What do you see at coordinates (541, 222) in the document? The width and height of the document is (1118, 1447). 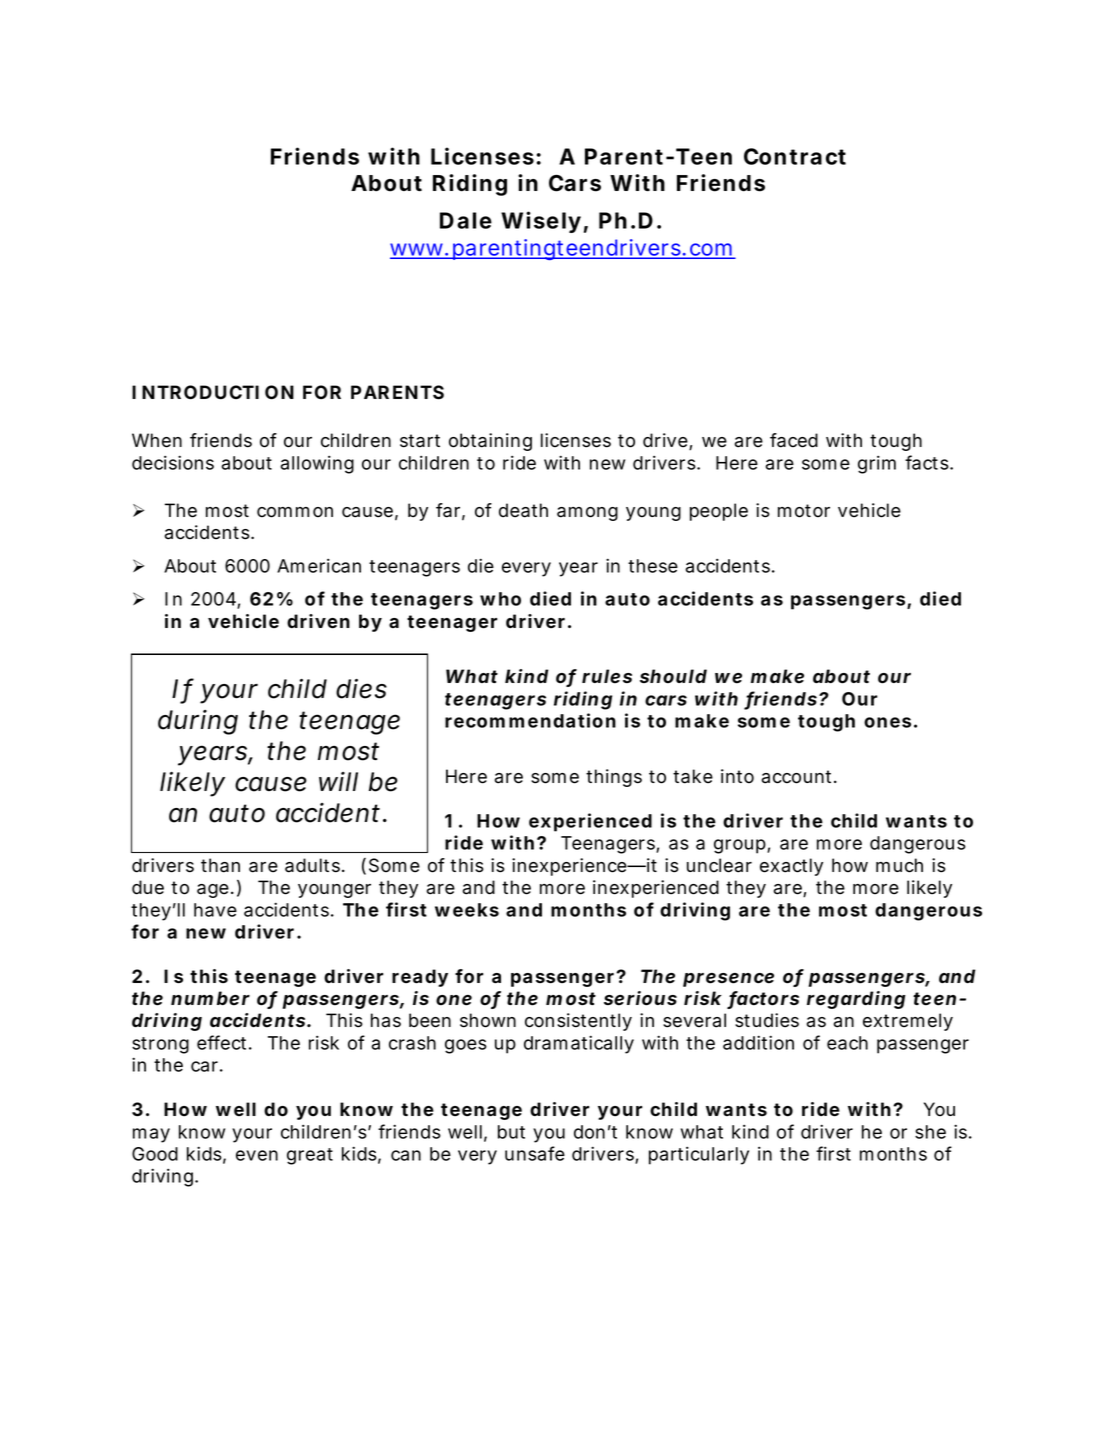 I see `Wisely` at bounding box center [541, 222].
